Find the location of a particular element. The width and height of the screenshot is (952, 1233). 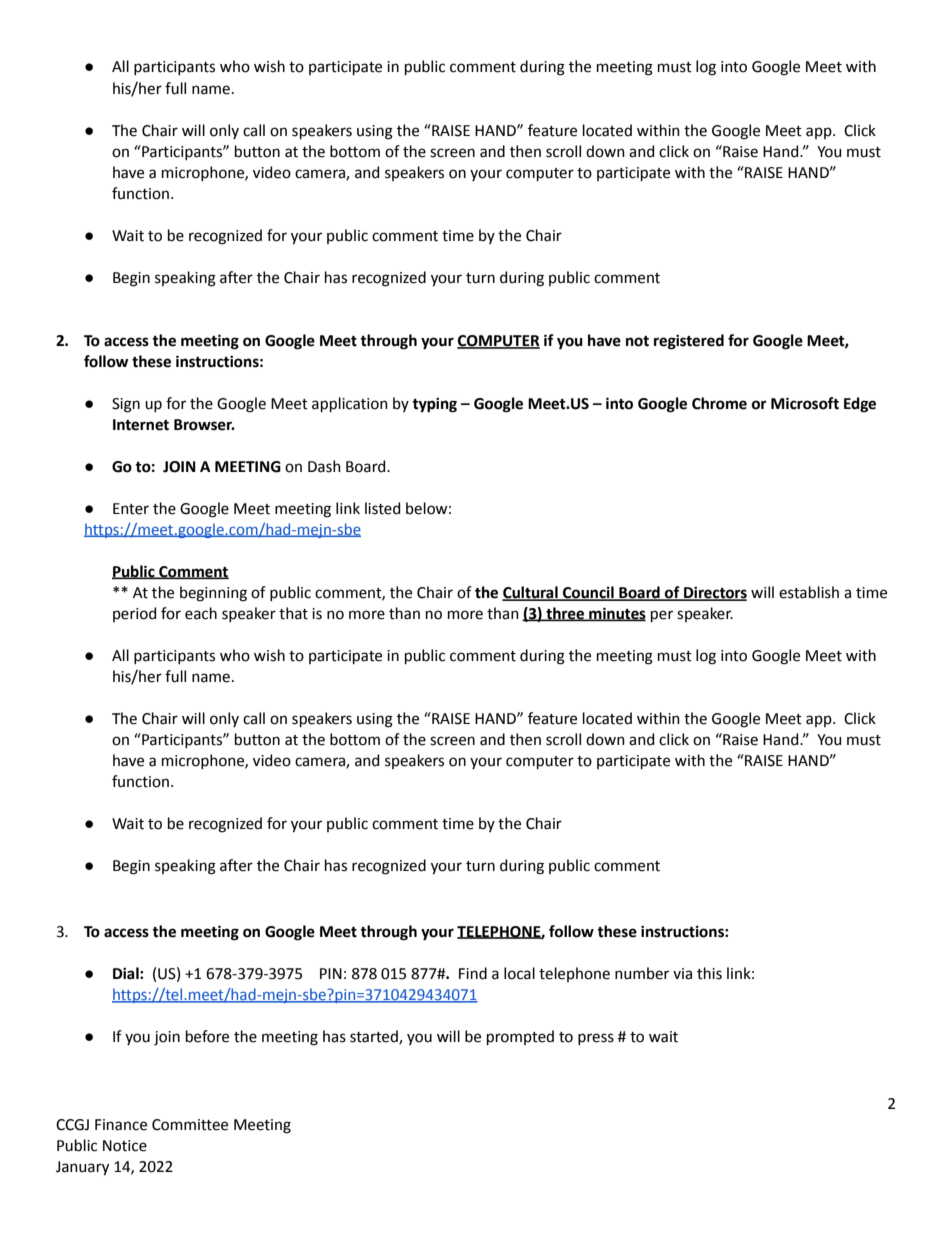

Find is located at coordinates (473, 973).
